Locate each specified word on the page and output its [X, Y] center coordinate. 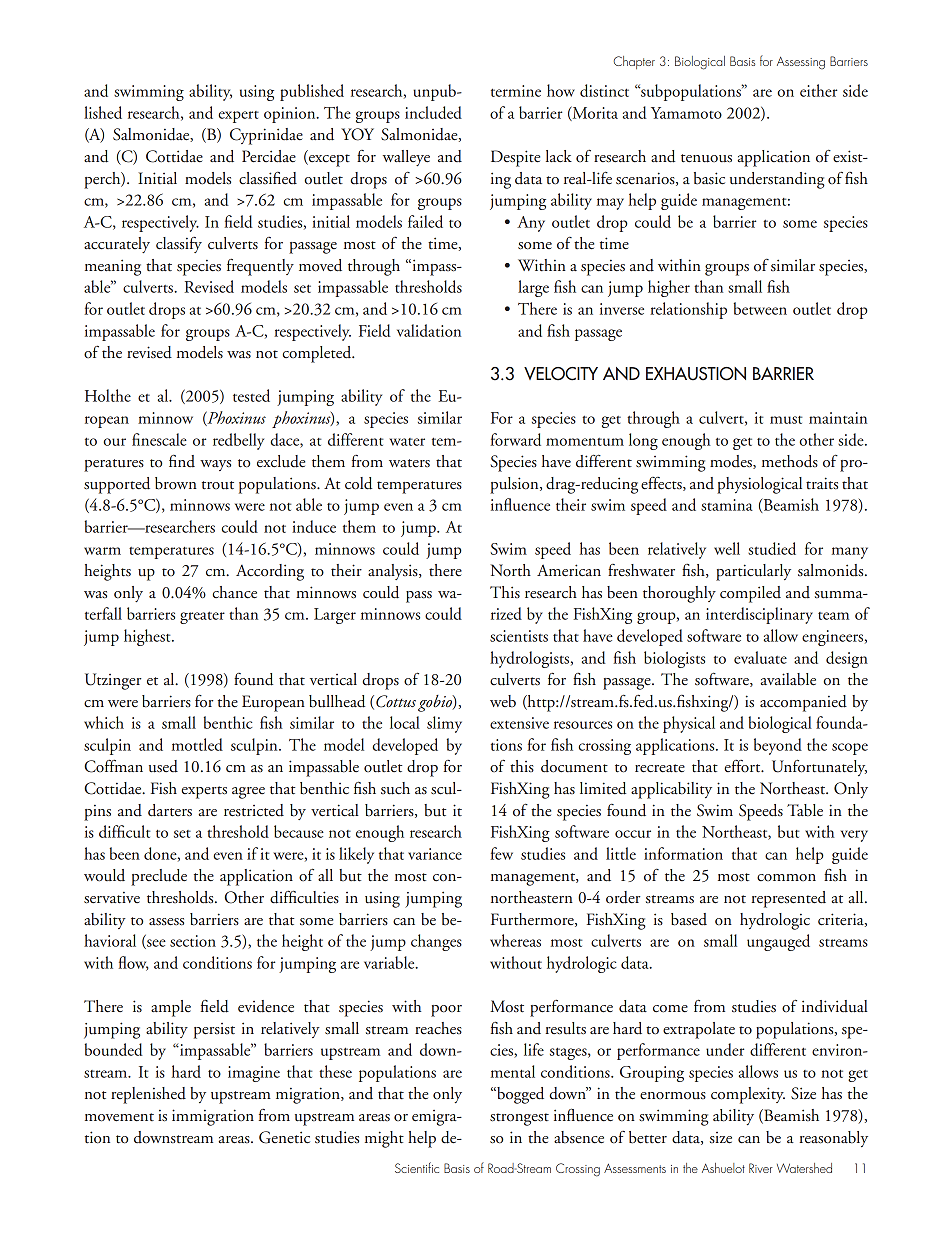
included [433, 112]
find [182, 461]
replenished [148, 1095]
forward [516, 439]
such [395, 788]
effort [743, 766]
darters [170, 810]
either [818, 90]
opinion [291, 115]
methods [790, 461]
